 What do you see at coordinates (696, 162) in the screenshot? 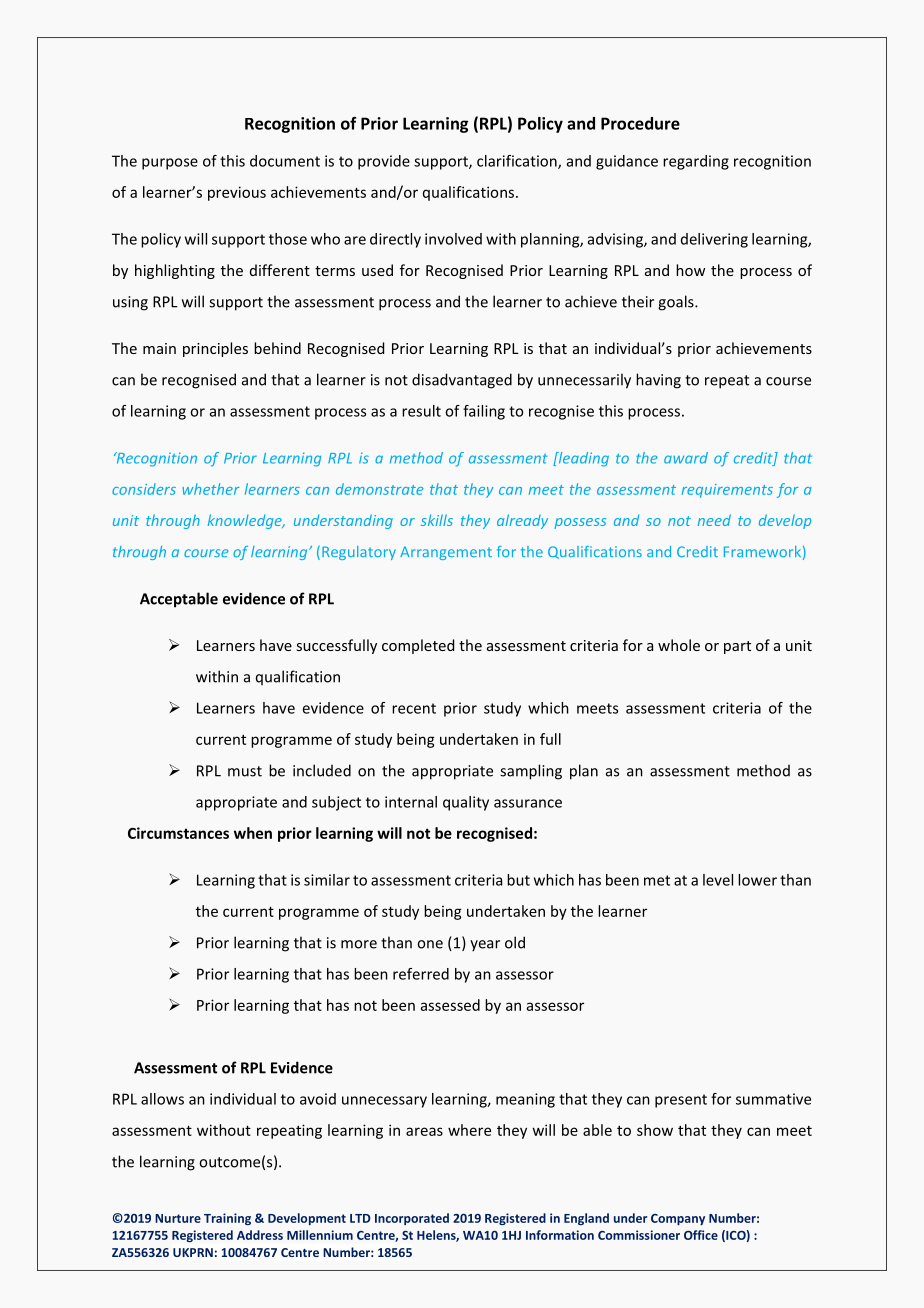
I see `regarding` at bounding box center [696, 162].
